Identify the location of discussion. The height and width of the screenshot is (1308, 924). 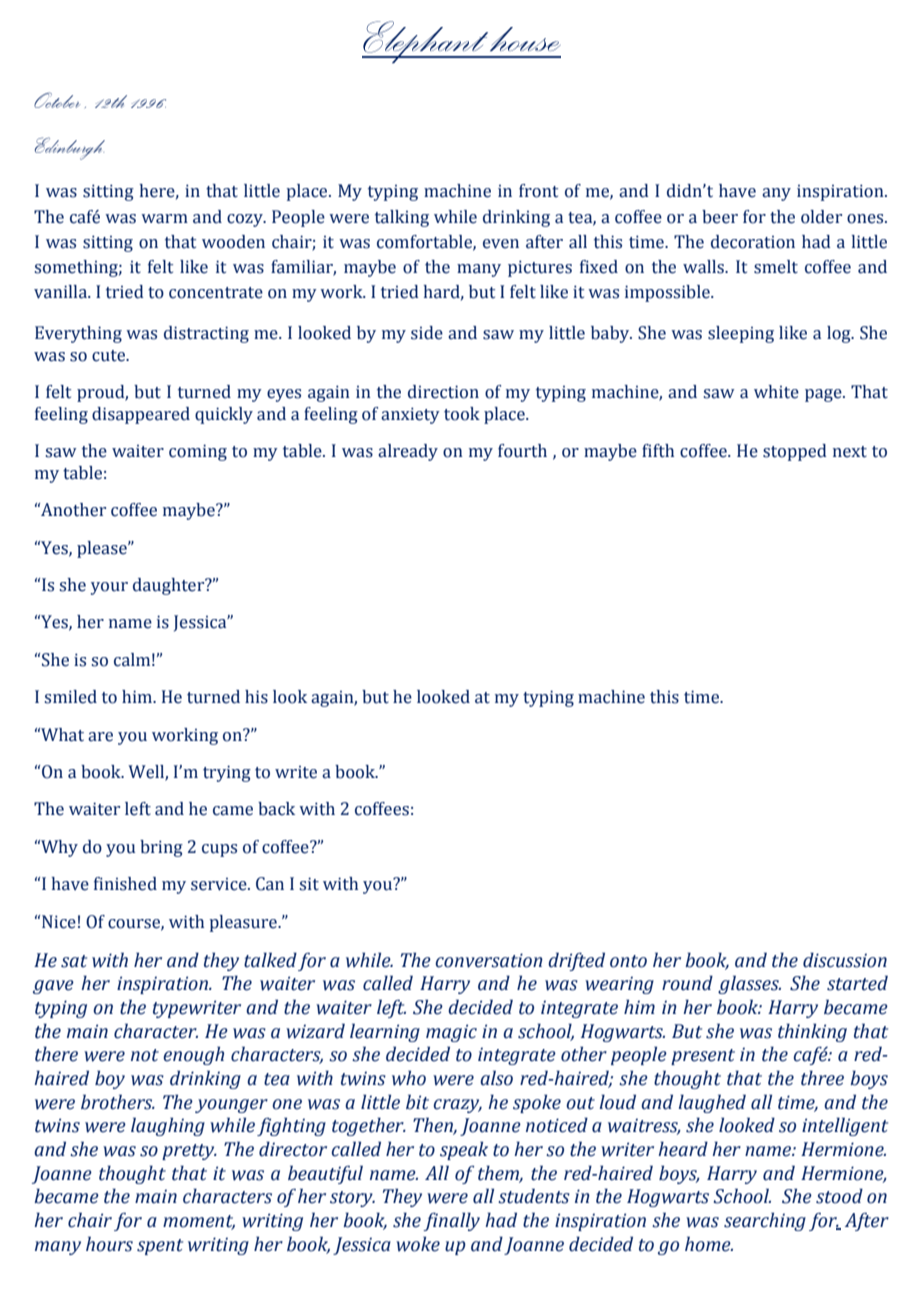
(845, 960).
